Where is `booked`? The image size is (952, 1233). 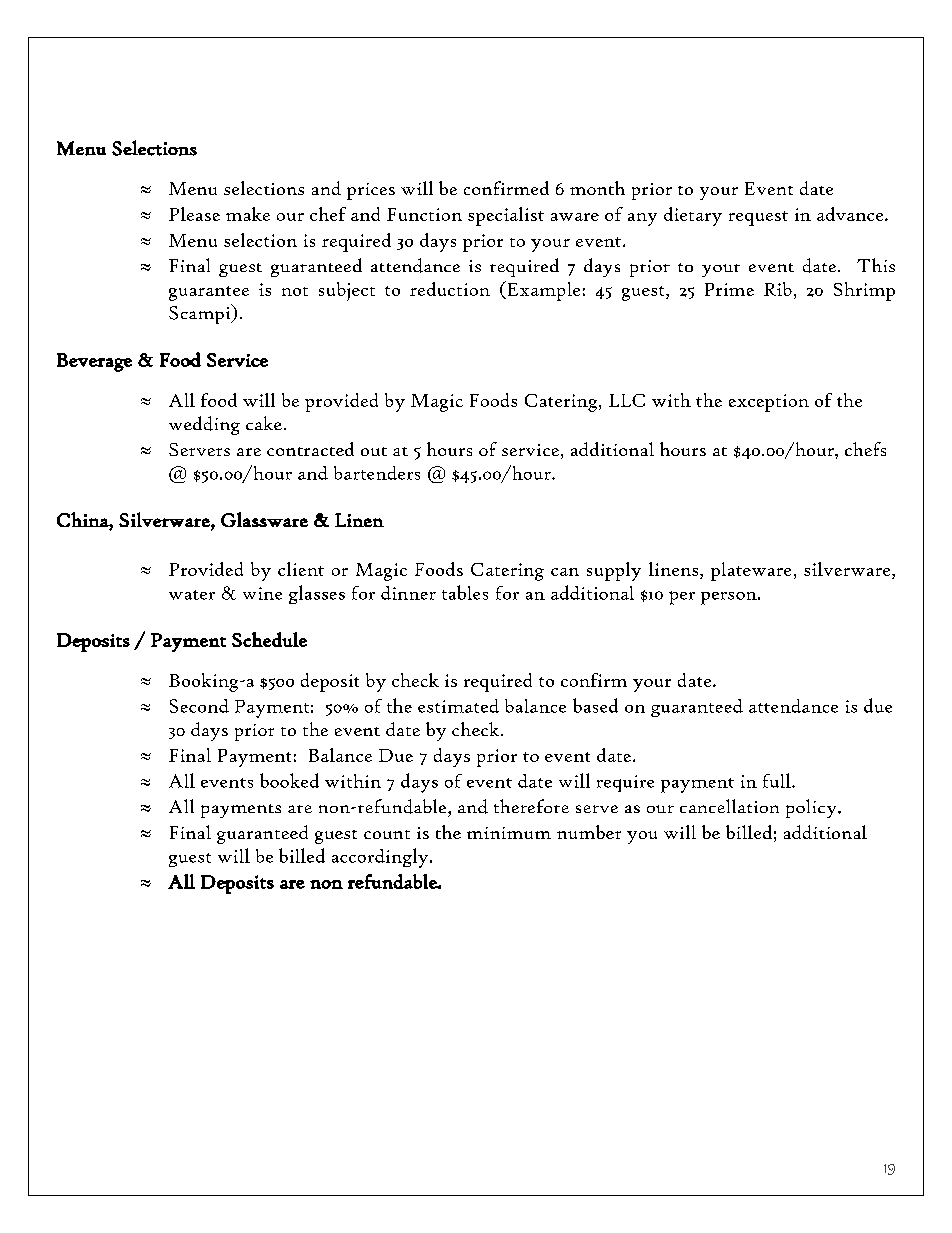
booked is located at coordinates (289, 780).
